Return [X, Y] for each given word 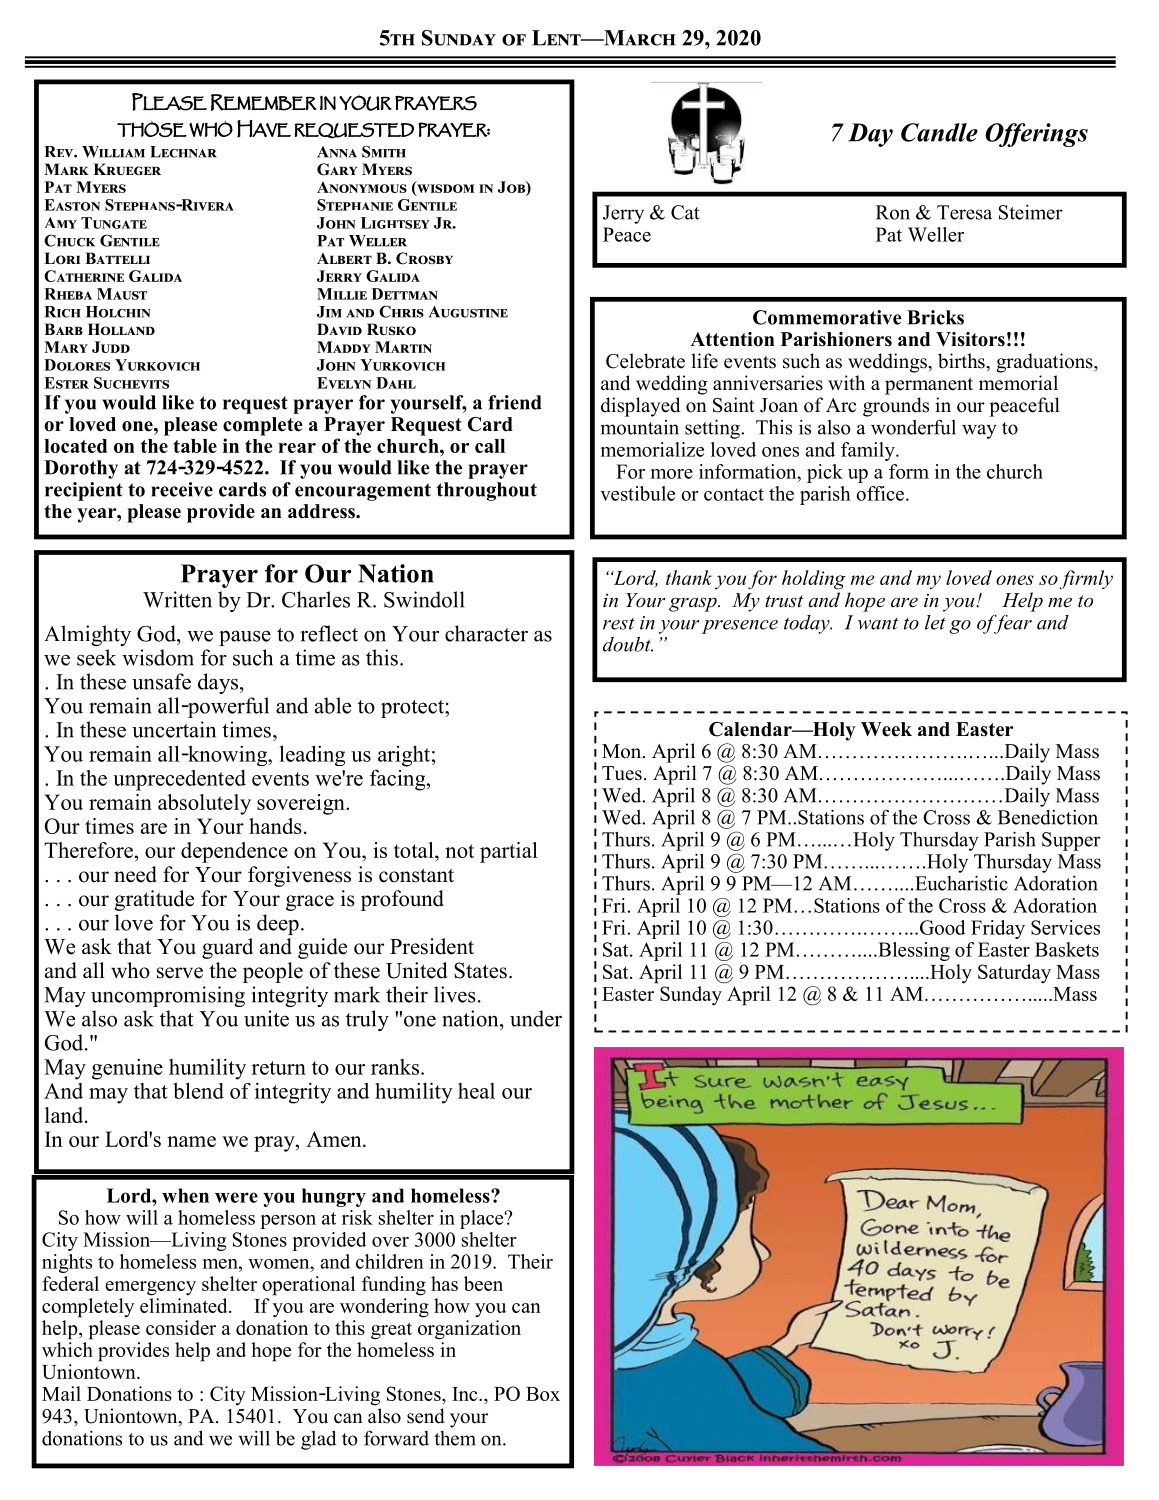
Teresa [964, 212]
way [979, 431]
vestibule [637, 493]
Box [543, 1394]
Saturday [1014, 974]
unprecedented [179, 780]
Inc [466, 1394]
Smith [384, 151]
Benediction [1048, 817]
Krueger [127, 169]
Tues [622, 773]
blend [198, 1090]
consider [181, 1327]
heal [476, 1091]
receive [182, 489]
